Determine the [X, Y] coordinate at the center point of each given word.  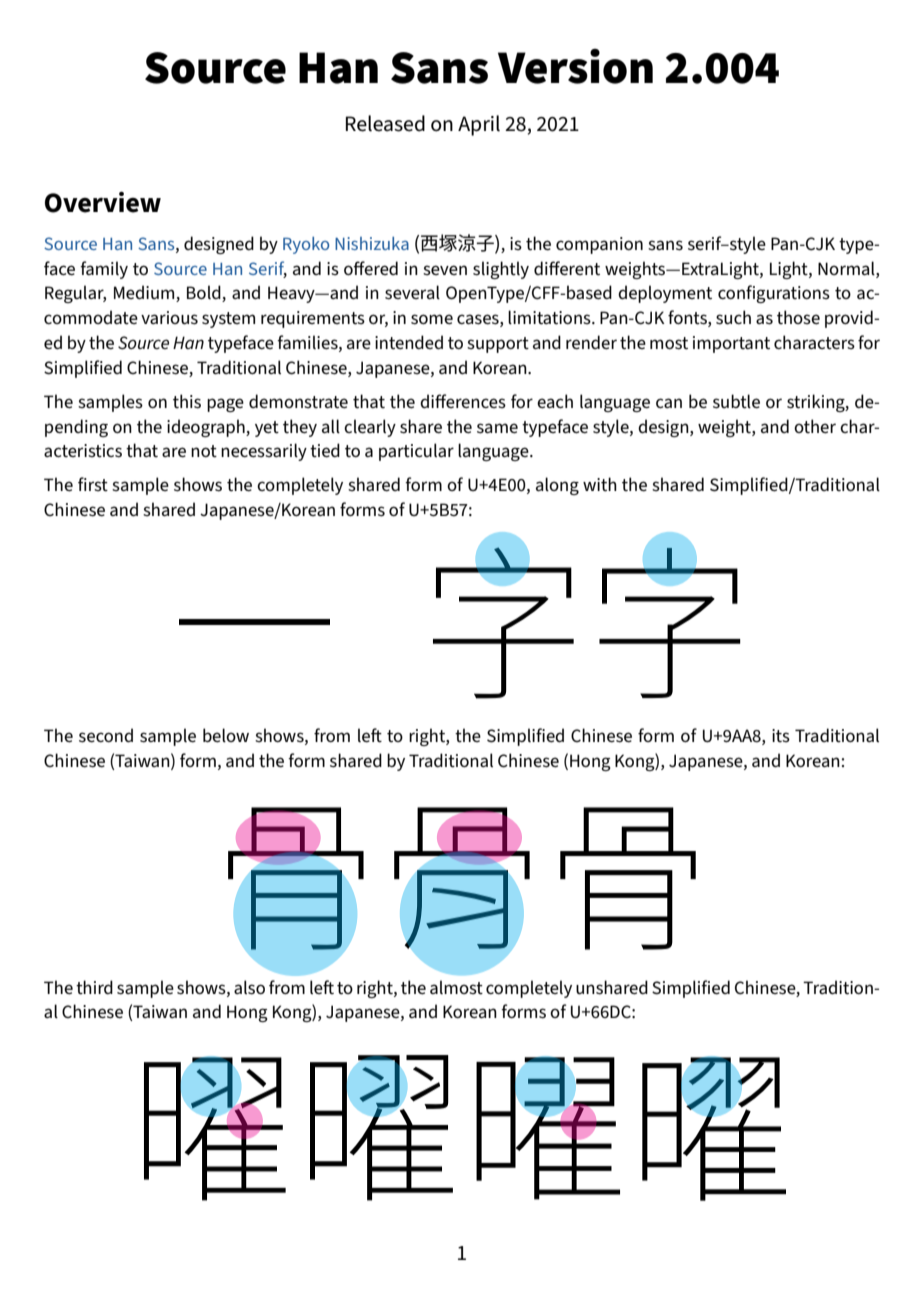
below [226, 735]
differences [463, 401]
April [479, 125]
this [187, 401]
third [94, 987]
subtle [736, 401]
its [781, 735]
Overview [103, 202]
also [249, 987]
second [106, 735]
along [557, 486]
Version [575, 66]
